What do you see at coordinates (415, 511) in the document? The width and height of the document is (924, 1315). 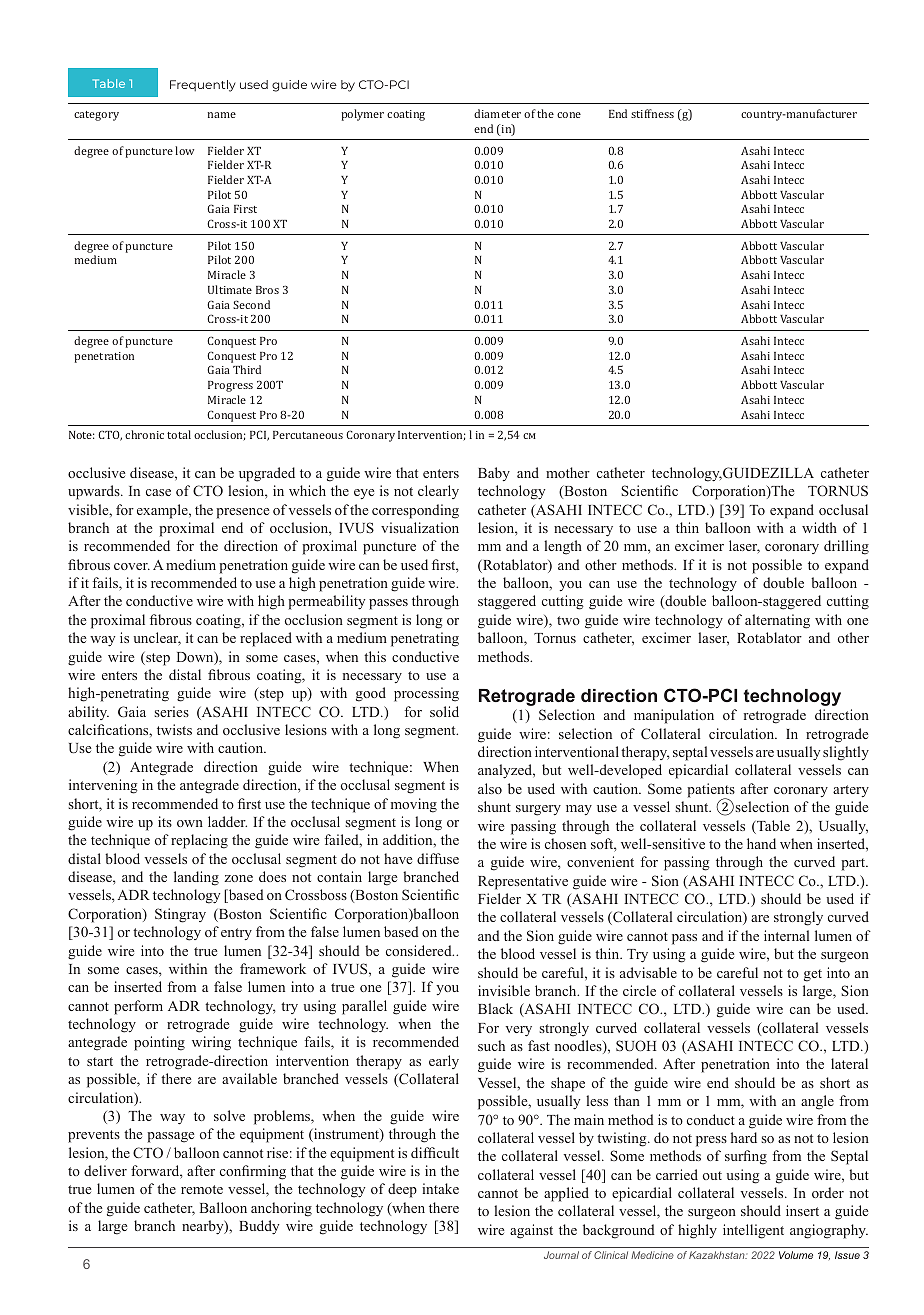 I see `corresponding` at bounding box center [415, 511].
